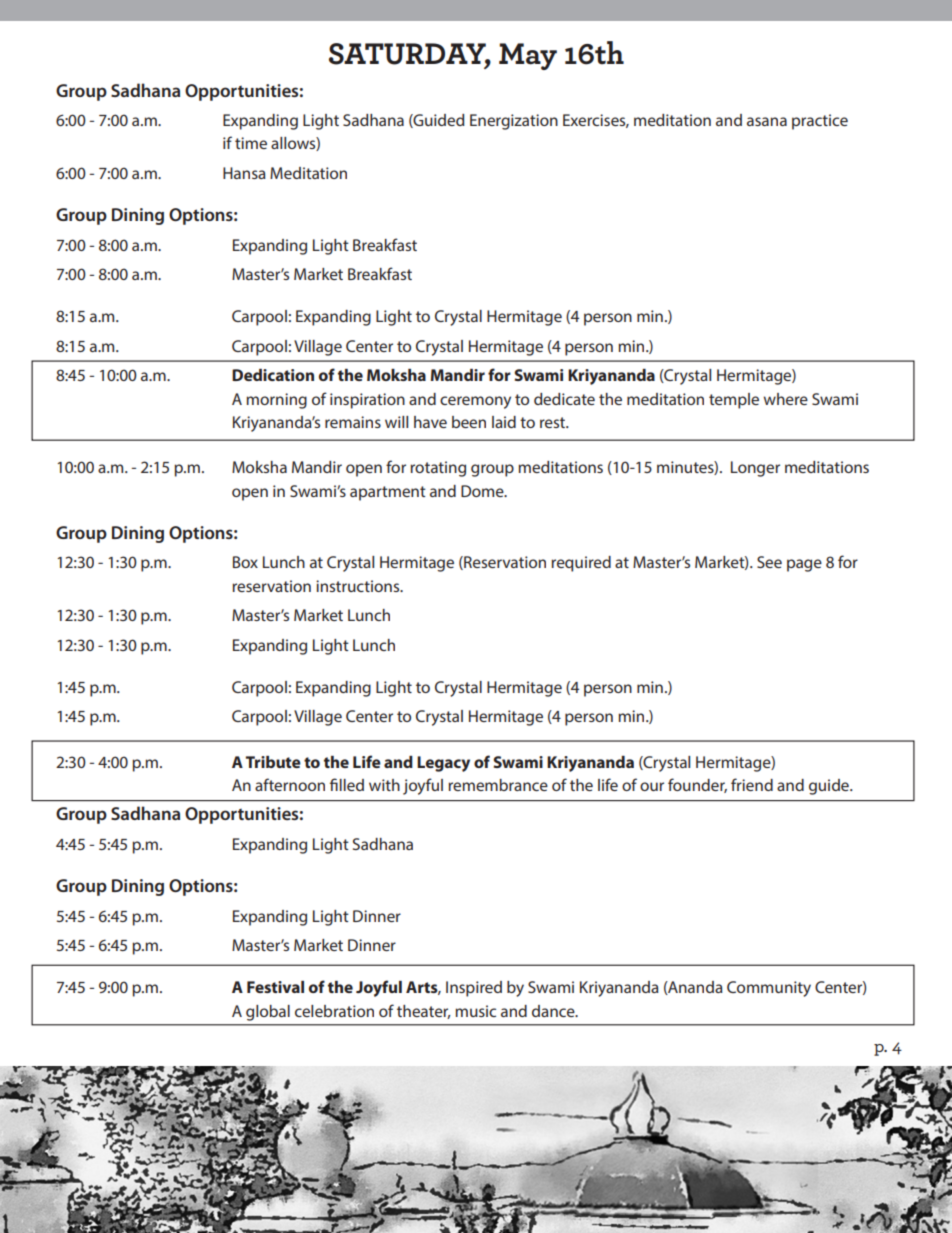 The image size is (952, 1233). What do you see at coordinates (767, 121) in the screenshot?
I see `asana` at bounding box center [767, 121].
